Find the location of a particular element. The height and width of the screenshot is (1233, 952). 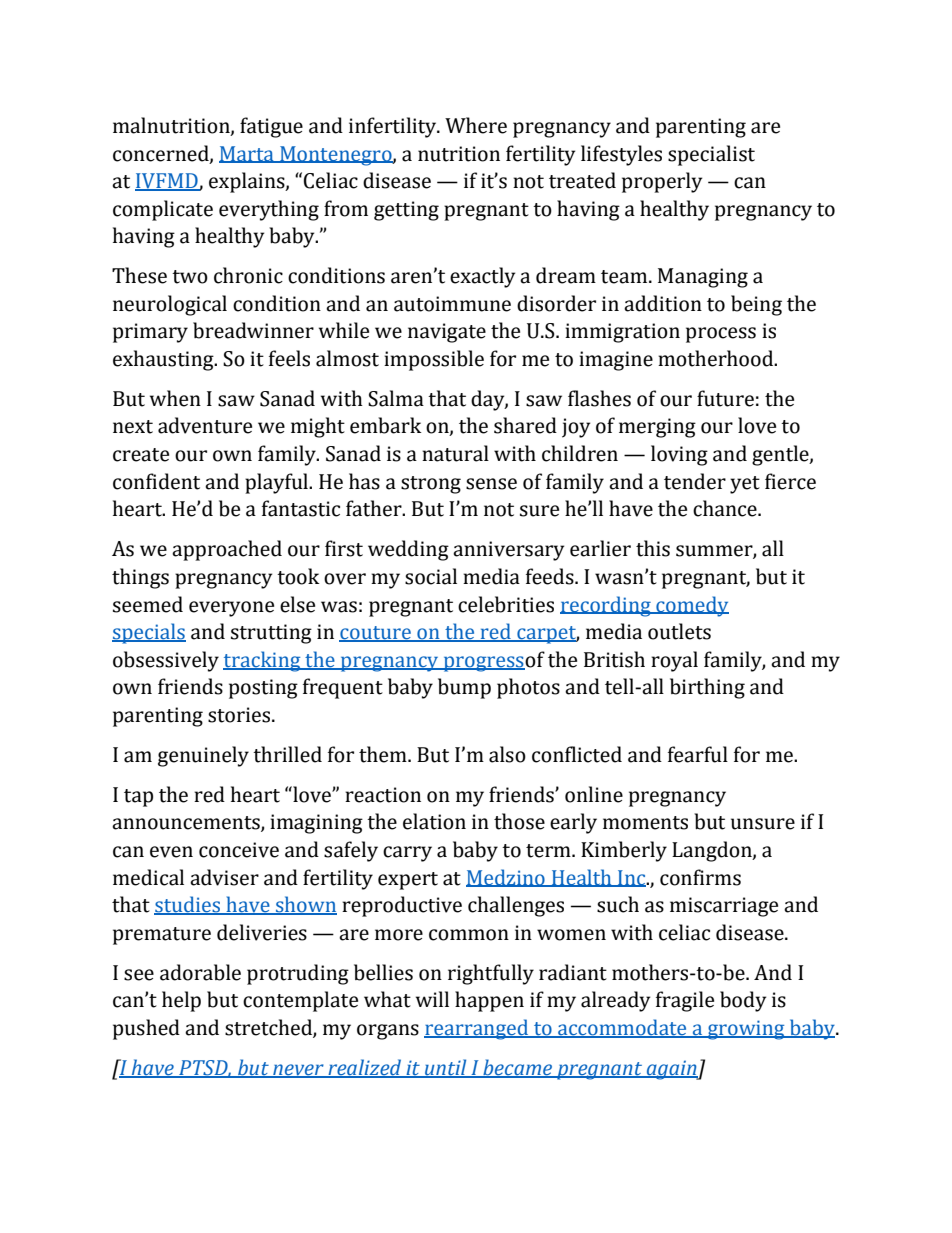

everyone is located at coordinates (231, 609).
